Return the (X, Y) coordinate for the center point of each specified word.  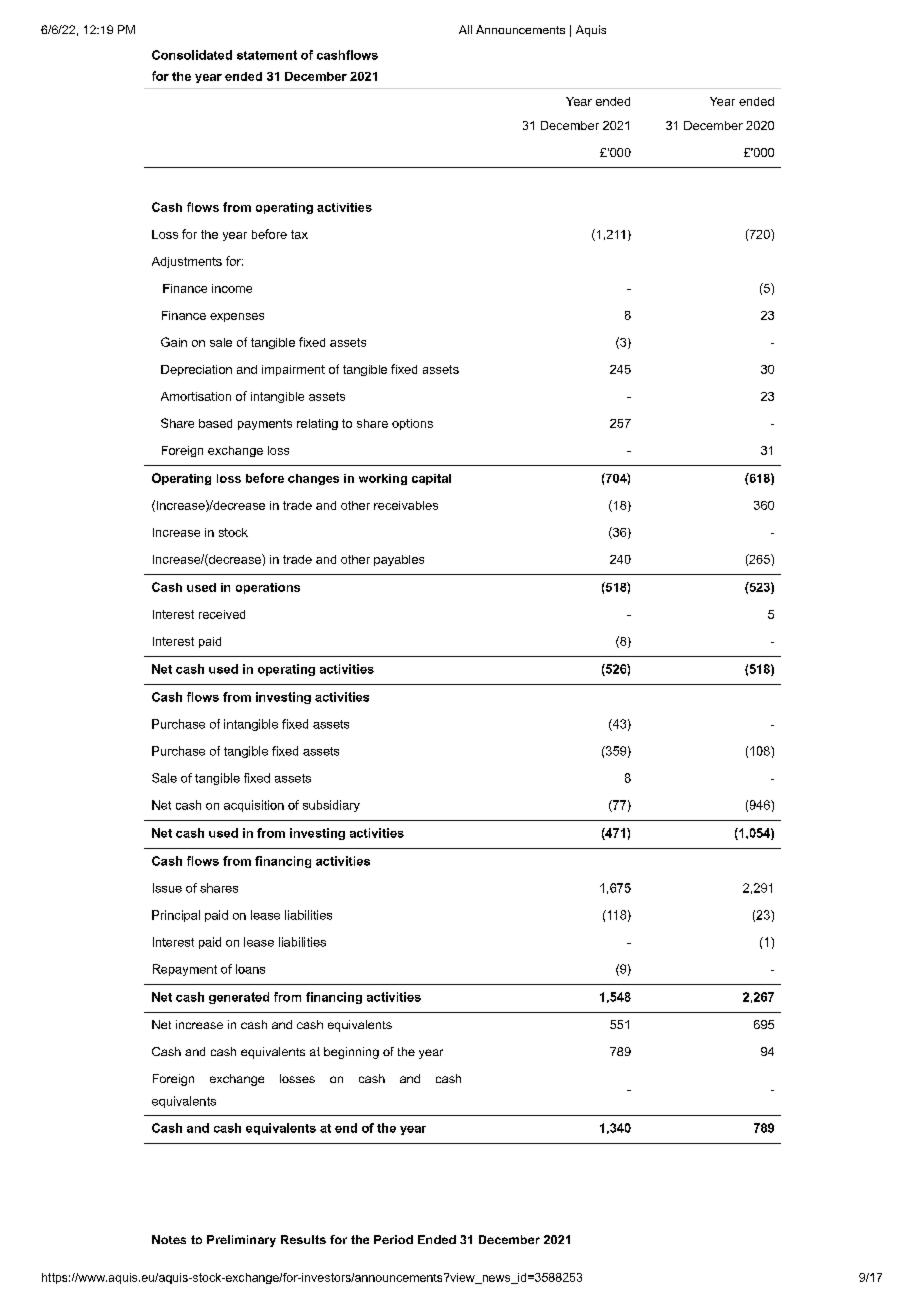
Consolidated (192, 55)
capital (431, 479)
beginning (351, 1053)
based (215, 423)
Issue (167, 888)
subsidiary (331, 806)
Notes (169, 1239)
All (465, 29)
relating (317, 424)
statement (267, 55)
